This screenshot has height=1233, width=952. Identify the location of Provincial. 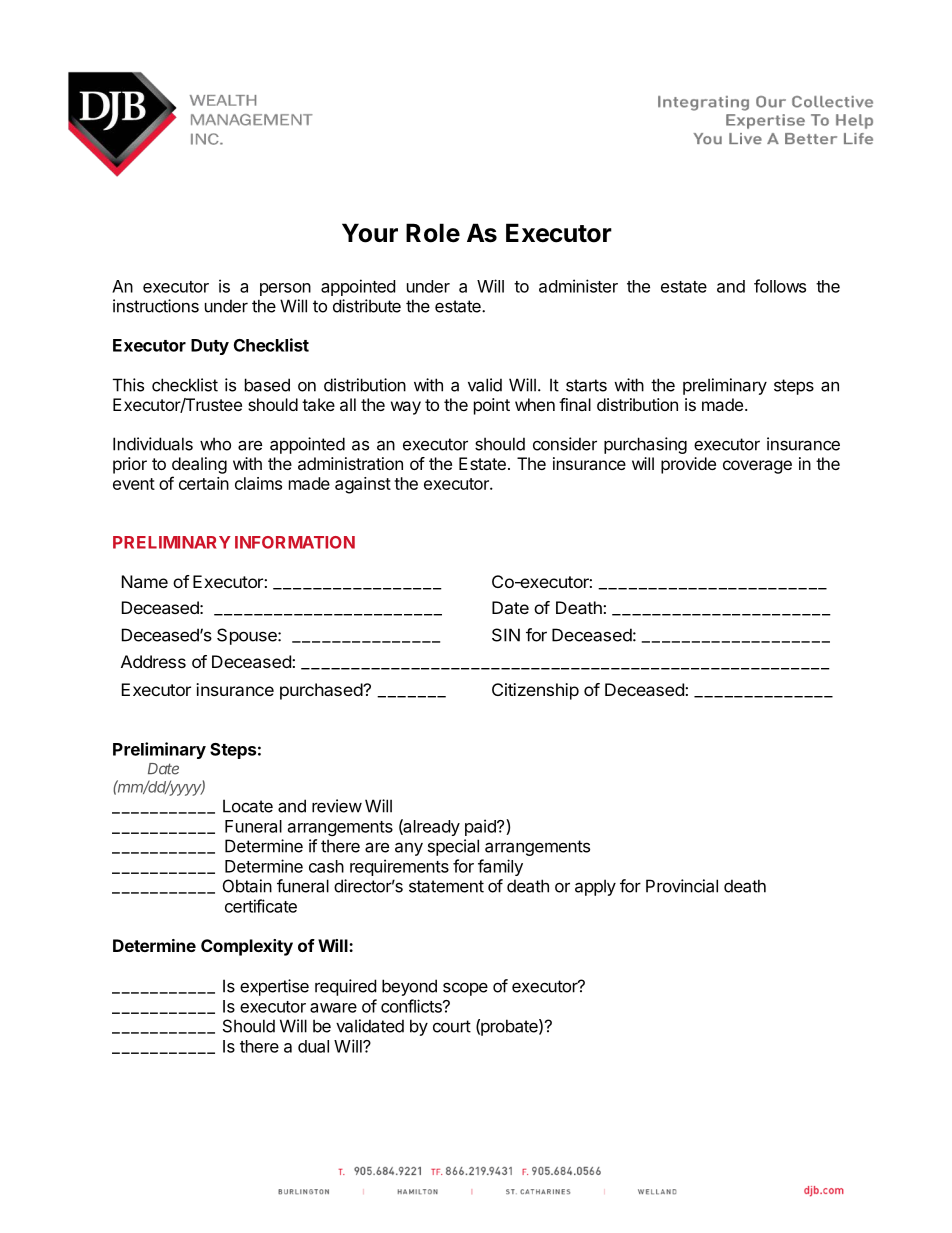
(682, 886).
